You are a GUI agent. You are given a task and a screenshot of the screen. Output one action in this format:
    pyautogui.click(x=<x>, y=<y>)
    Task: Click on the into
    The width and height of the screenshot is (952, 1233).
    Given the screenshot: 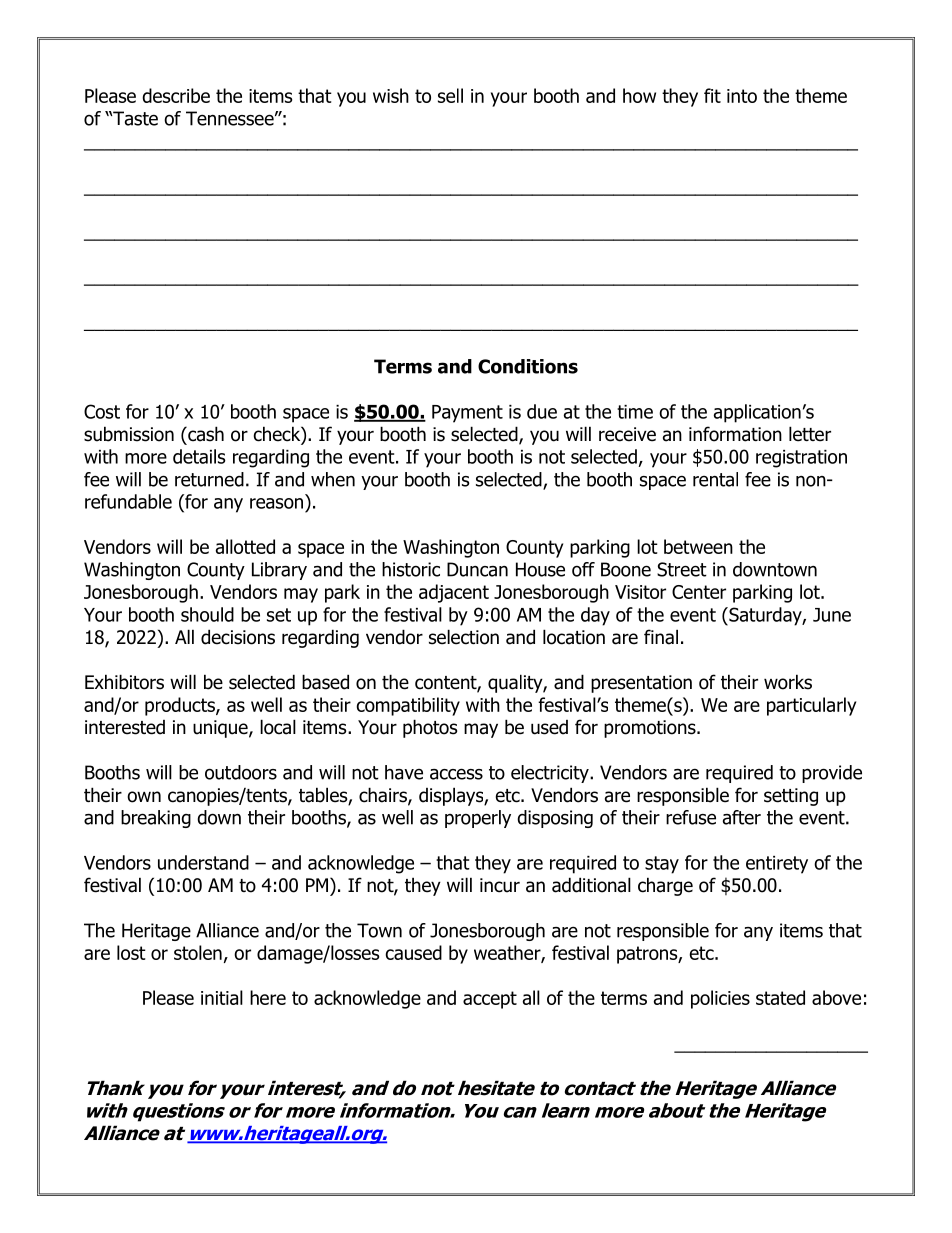 What is the action you would take?
    pyautogui.click(x=742, y=96)
